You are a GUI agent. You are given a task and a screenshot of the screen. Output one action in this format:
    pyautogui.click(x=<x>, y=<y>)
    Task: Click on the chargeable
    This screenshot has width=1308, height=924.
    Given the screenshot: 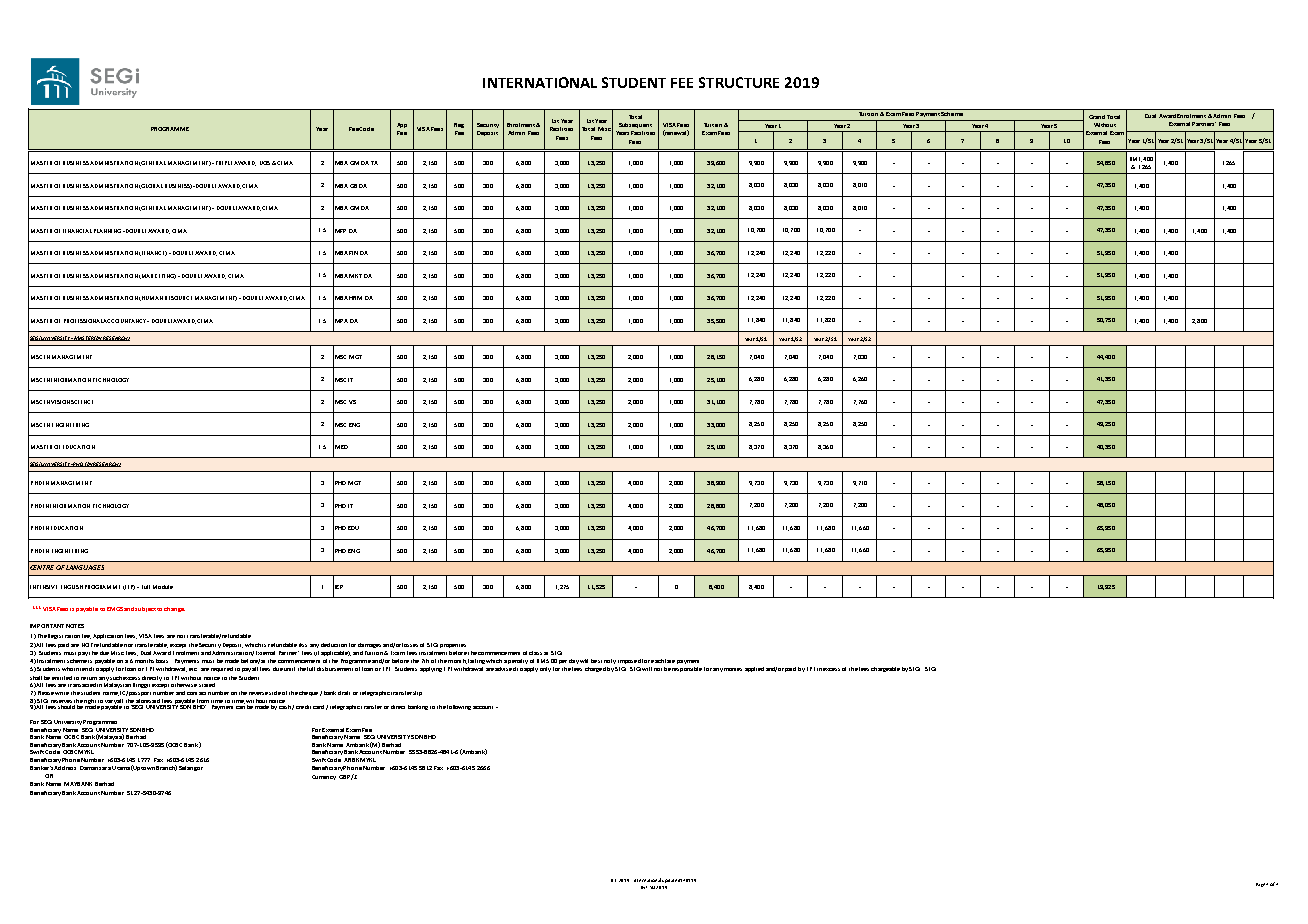 What is the action you would take?
    pyautogui.click(x=885, y=669)
